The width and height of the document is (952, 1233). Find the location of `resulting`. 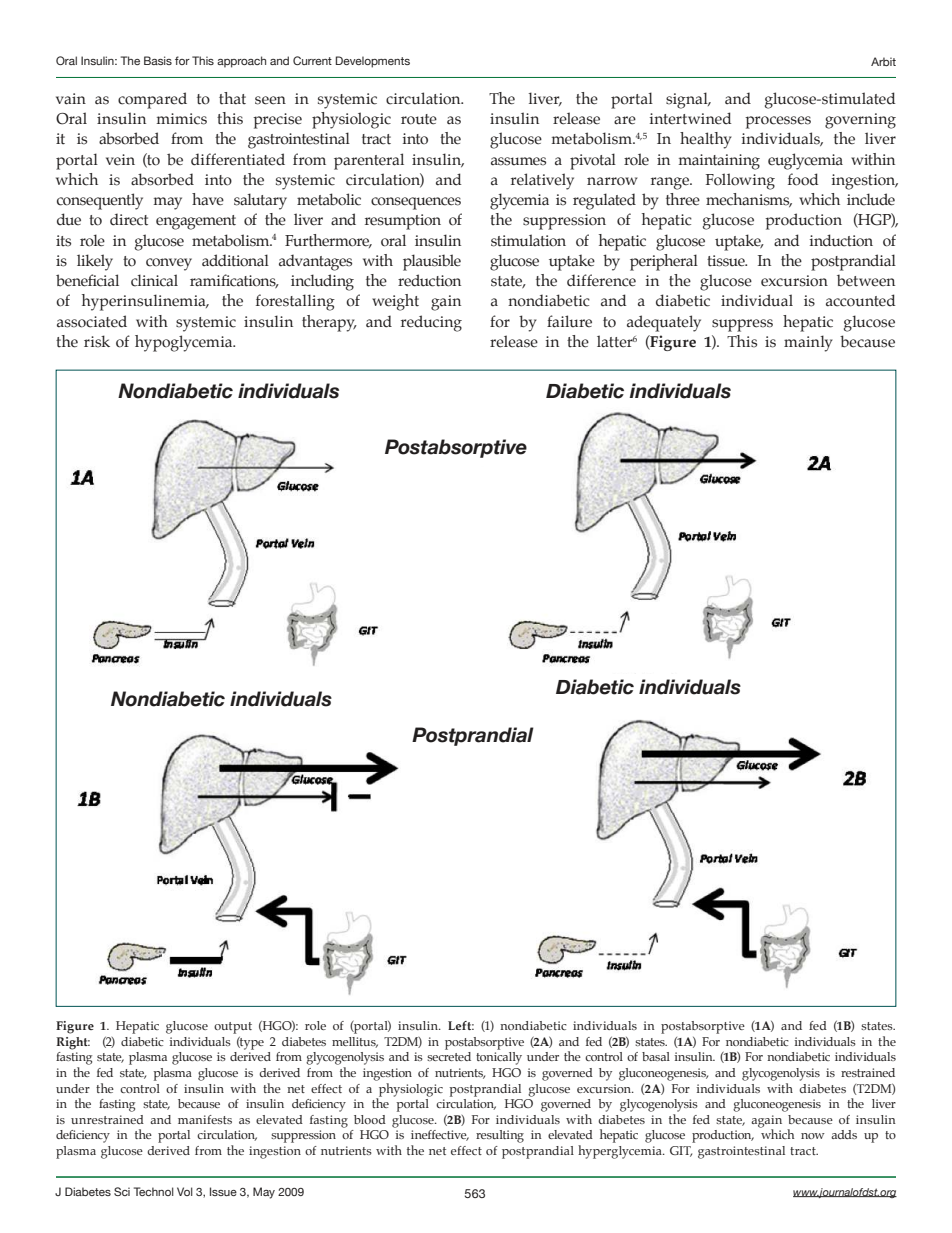

resulting is located at coordinates (500, 1136).
